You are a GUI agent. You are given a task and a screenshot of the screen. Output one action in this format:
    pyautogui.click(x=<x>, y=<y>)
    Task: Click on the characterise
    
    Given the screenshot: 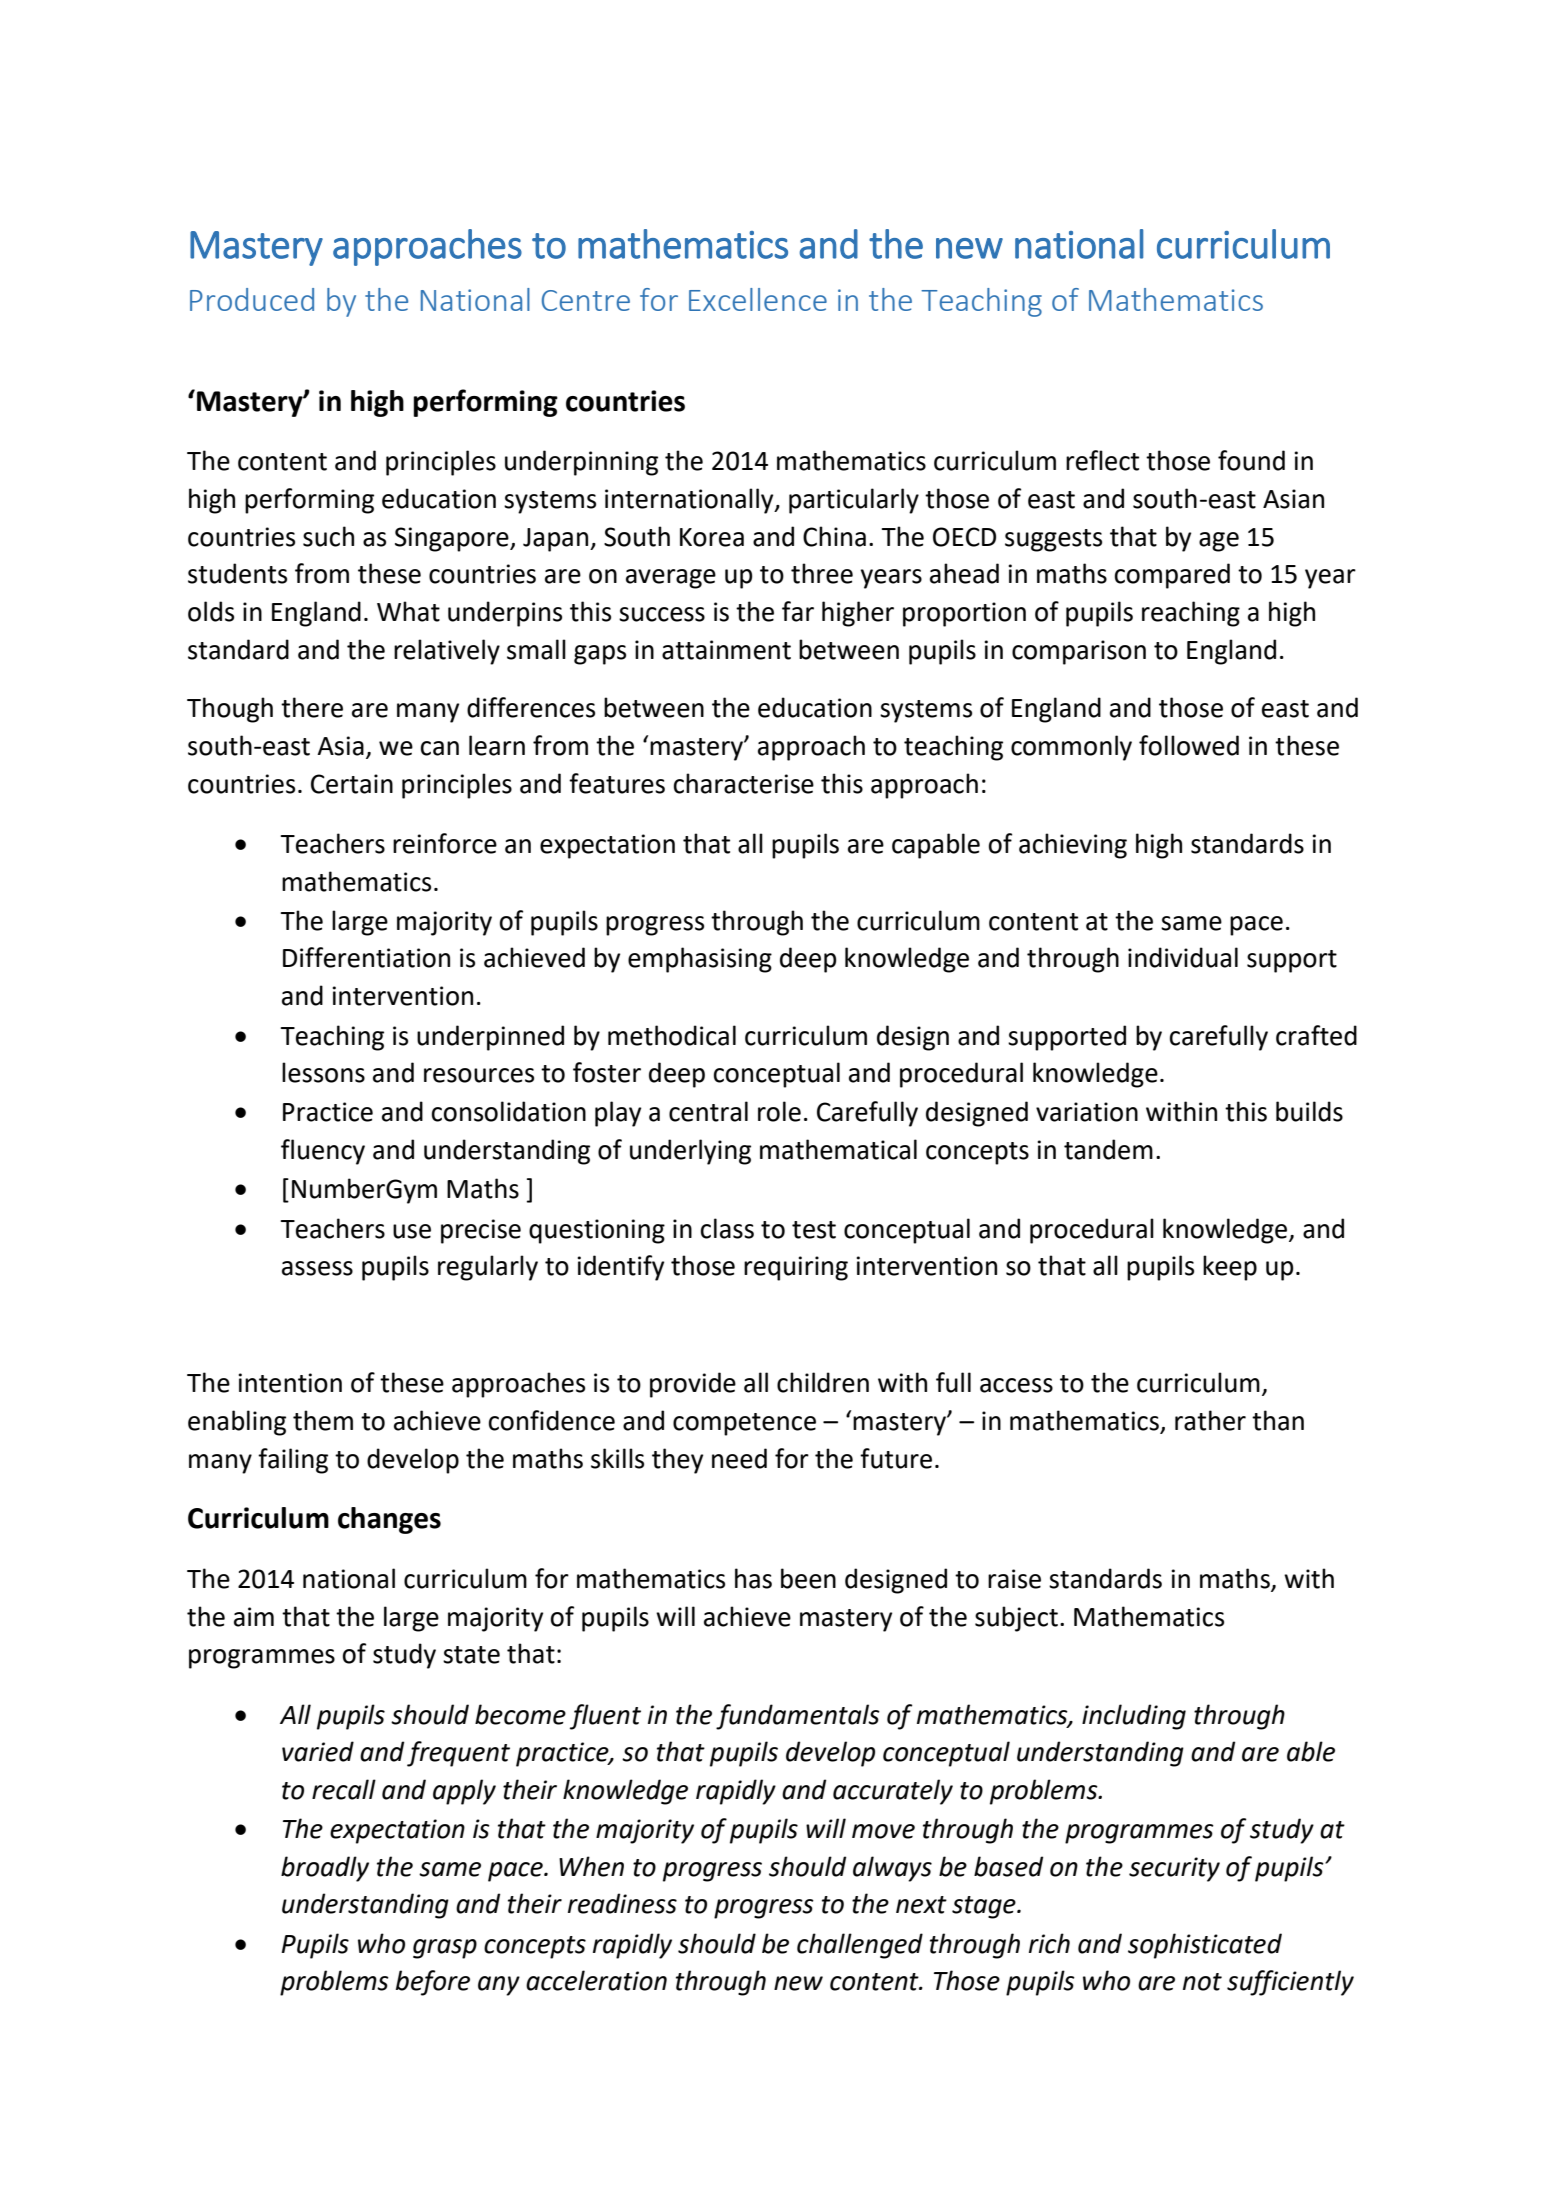 What is the action you would take?
    pyautogui.click(x=744, y=783)
